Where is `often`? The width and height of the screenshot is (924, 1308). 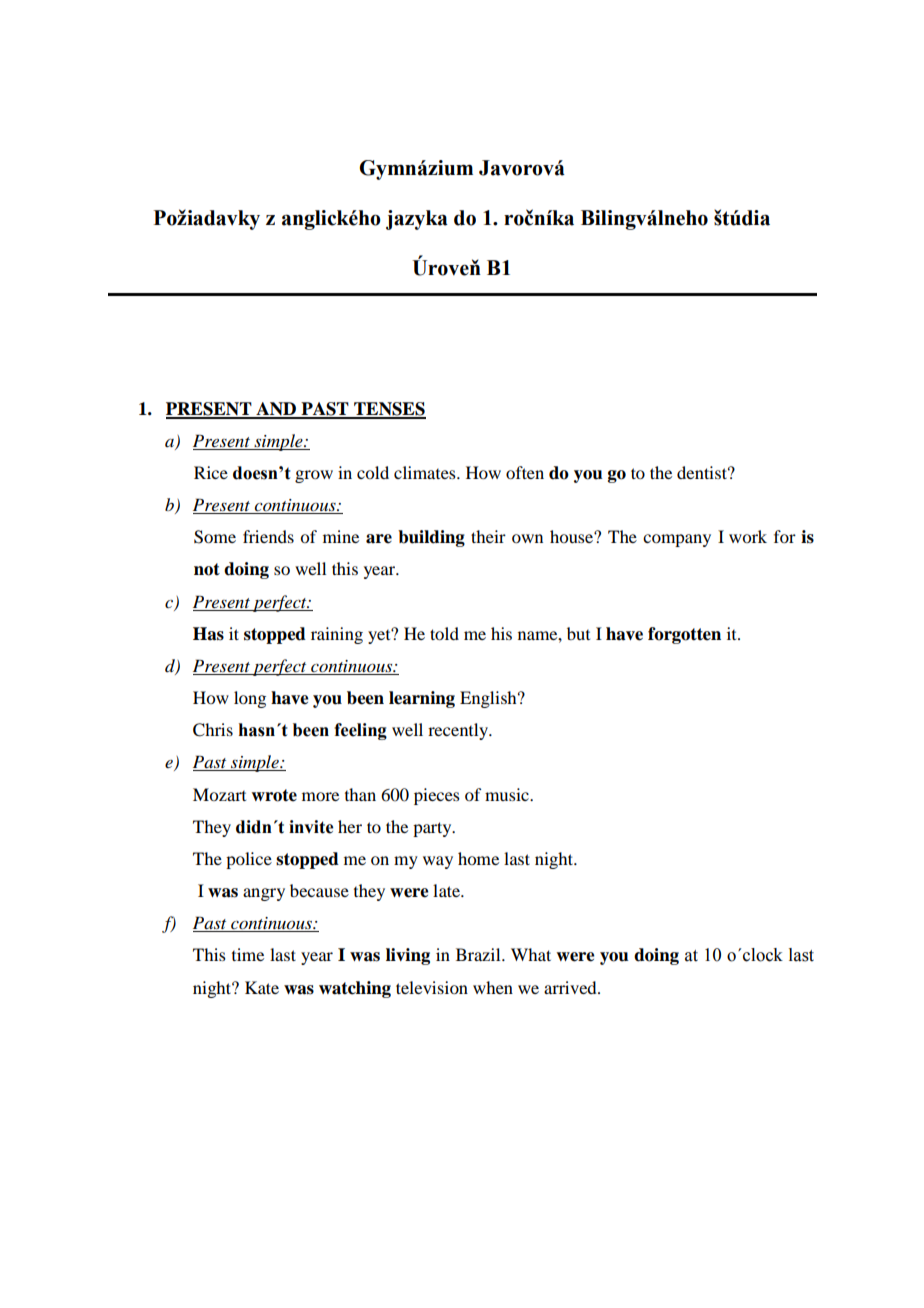 often is located at coordinates (525, 472).
